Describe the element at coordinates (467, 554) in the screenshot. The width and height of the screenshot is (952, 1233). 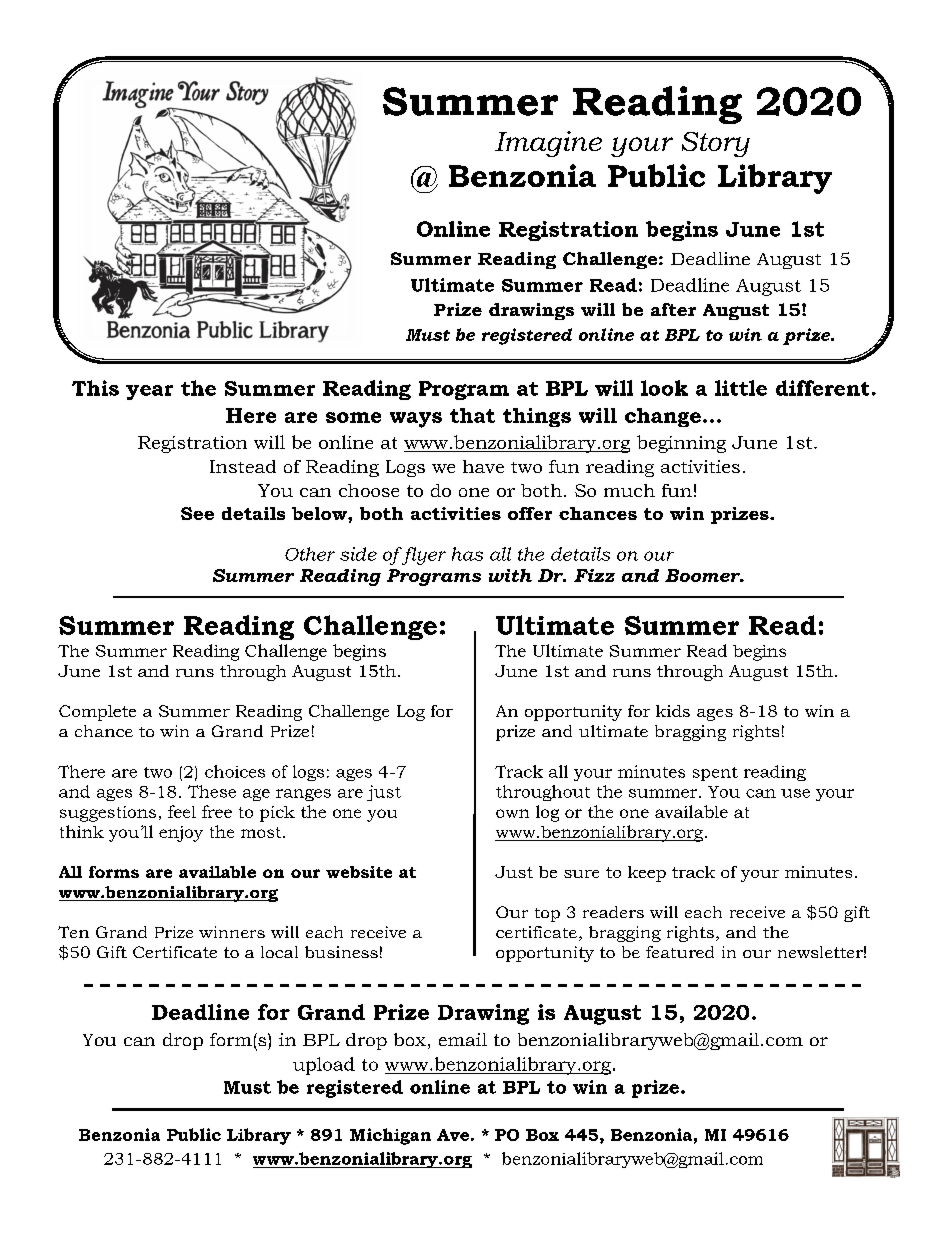
I see `has` at that location.
